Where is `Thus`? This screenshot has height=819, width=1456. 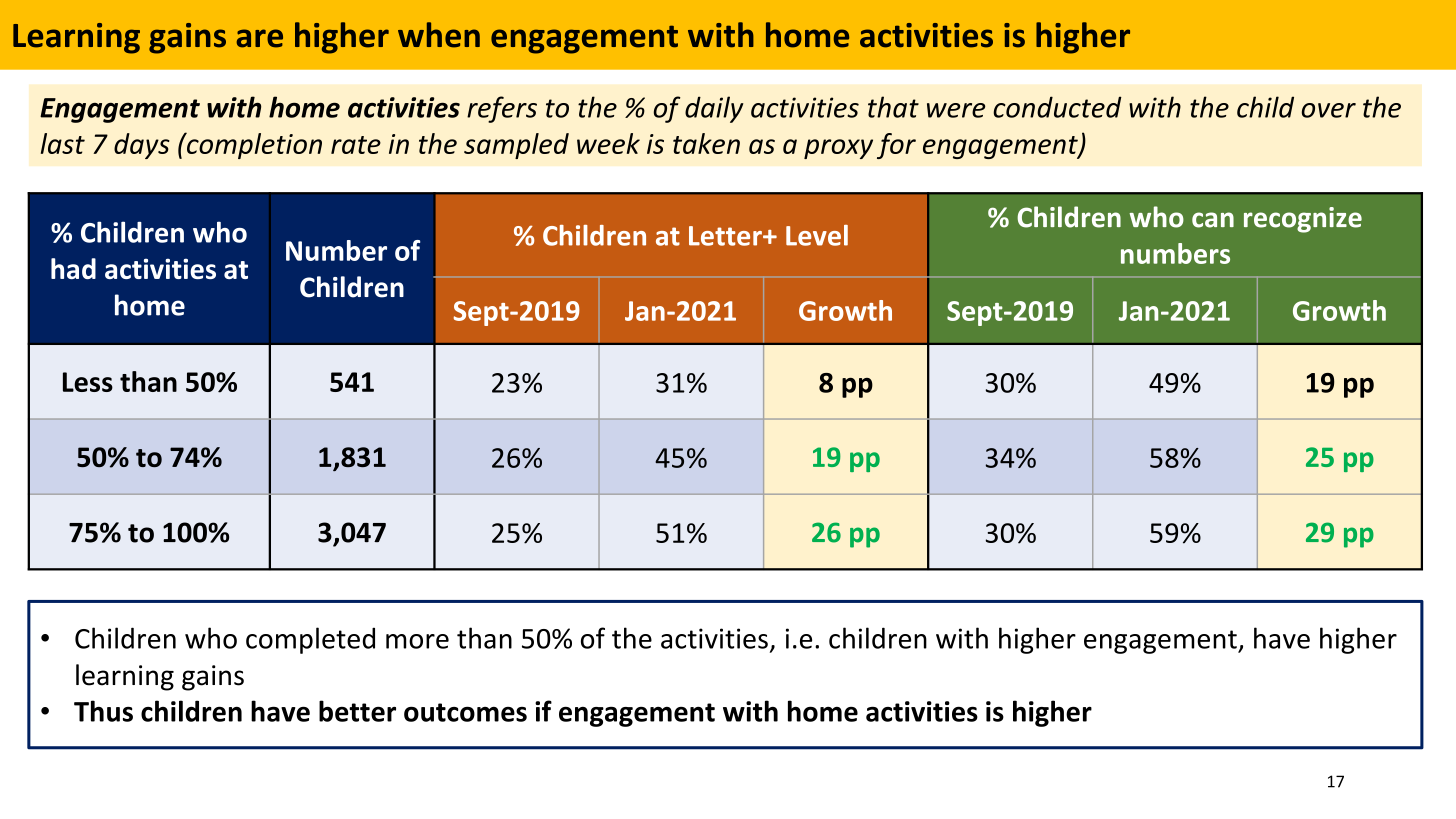 Thus is located at coordinates (103, 711).
